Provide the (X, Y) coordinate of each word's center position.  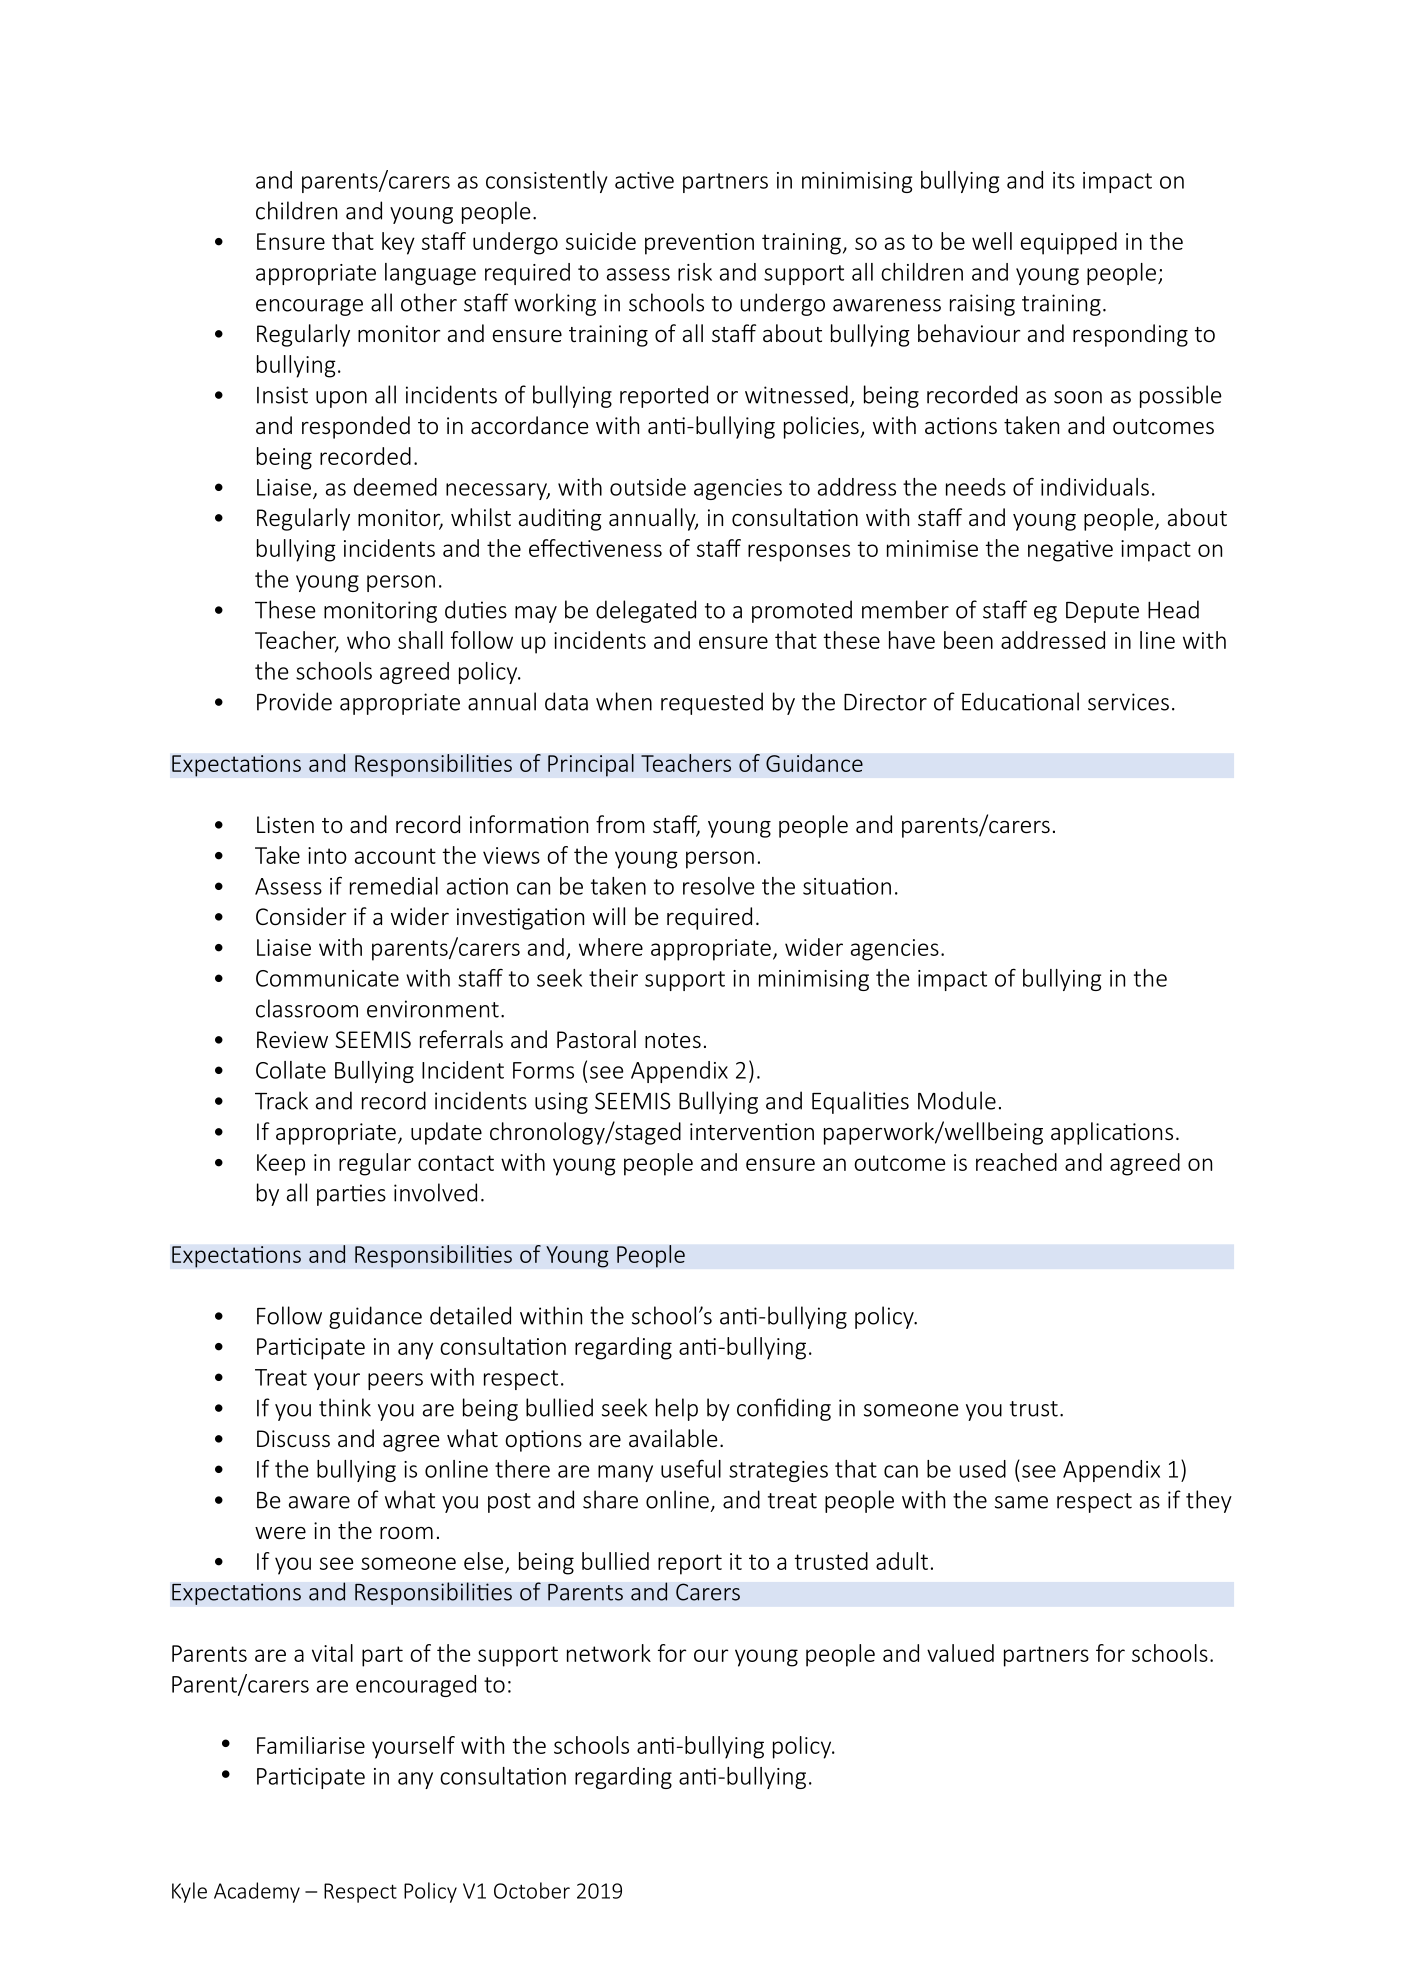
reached (1016, 1162)
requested (712, 703)
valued (960, 1653)
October (532, 1890)
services (1128, 702)
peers (395, 1381)
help (677, 1409)
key (398, 243)
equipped (1069, 243)
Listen (285, 825)
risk (695, 272)
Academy (257, 1892)
